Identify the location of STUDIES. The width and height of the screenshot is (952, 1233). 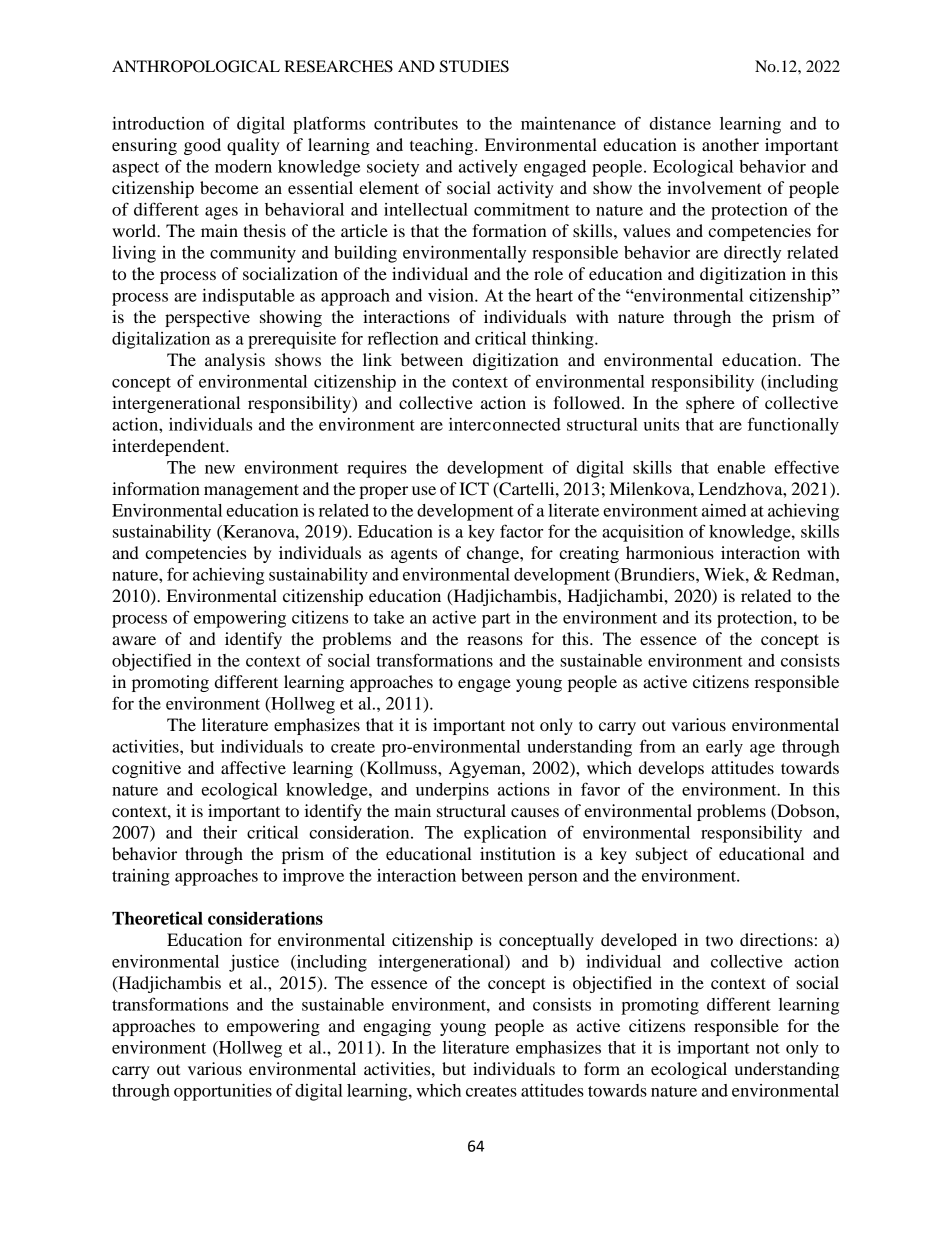
(474, 66).
